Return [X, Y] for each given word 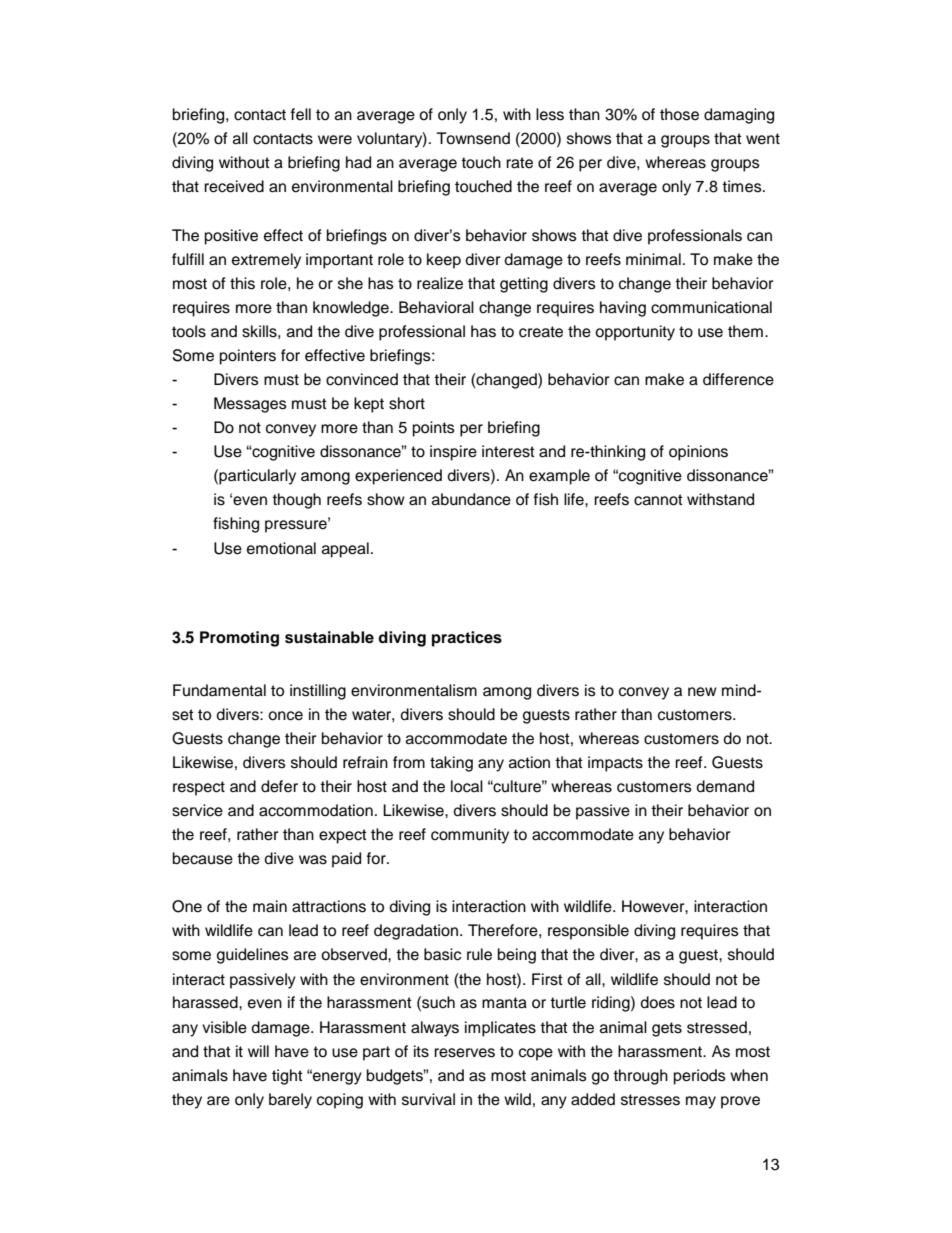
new [702, 692]
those [679, 114]
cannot [658, 500]
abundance [471, 499]
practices [467, 639]
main [270, 906]
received [234, 186]
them [745, 331]
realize [440, 283]
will [258, 1051]
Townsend [473, 138]
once [285, 716]
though [296, 501]
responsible [588, 932]
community [470, 836]
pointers [248, 357]
